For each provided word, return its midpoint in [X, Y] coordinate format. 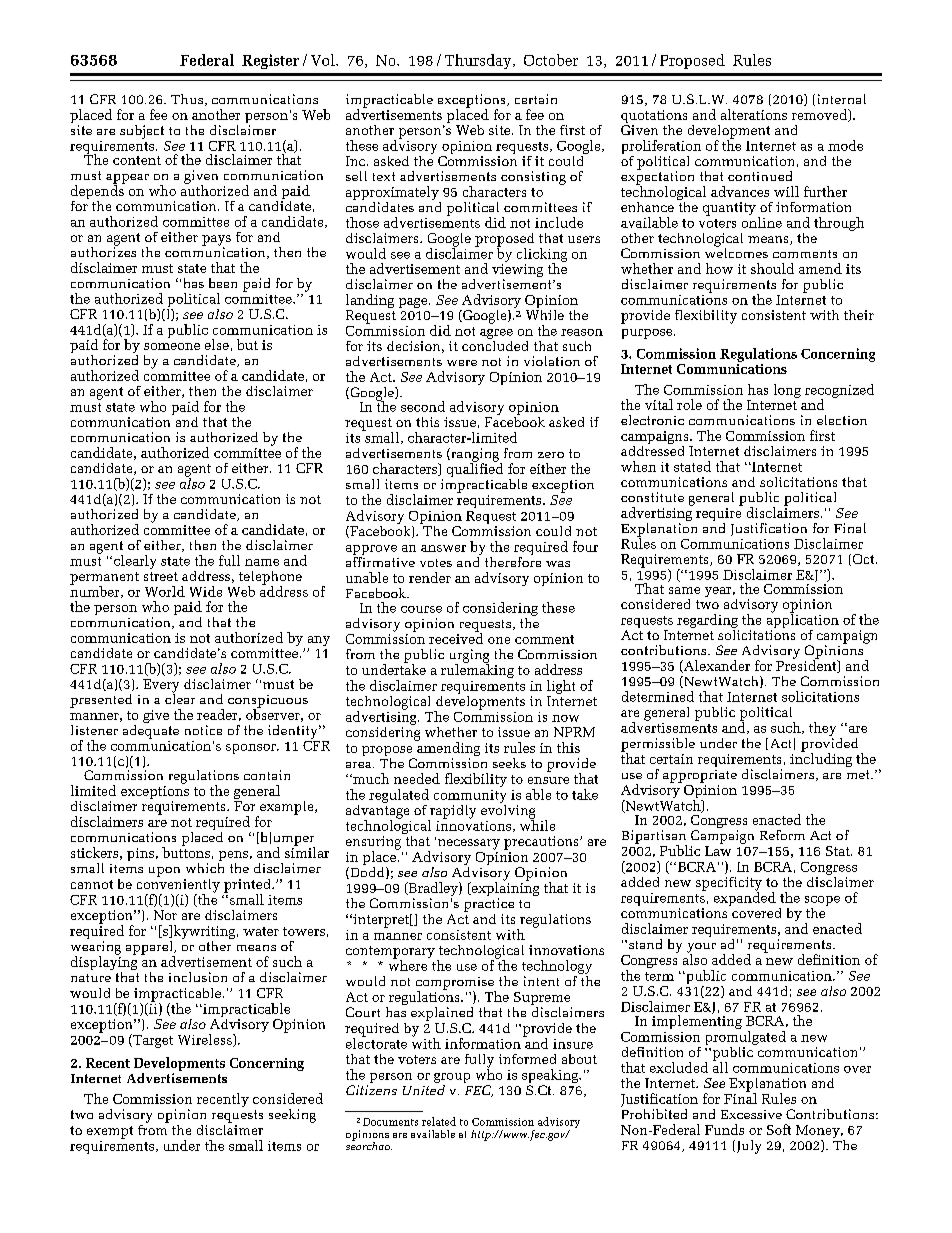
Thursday [479, 61]
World [165, 591]
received [456, 637]
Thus [187, 99]
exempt [110, 1132]
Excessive [751, 1114]
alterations [754, 114]
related [439, 1121]
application [803, 621]
